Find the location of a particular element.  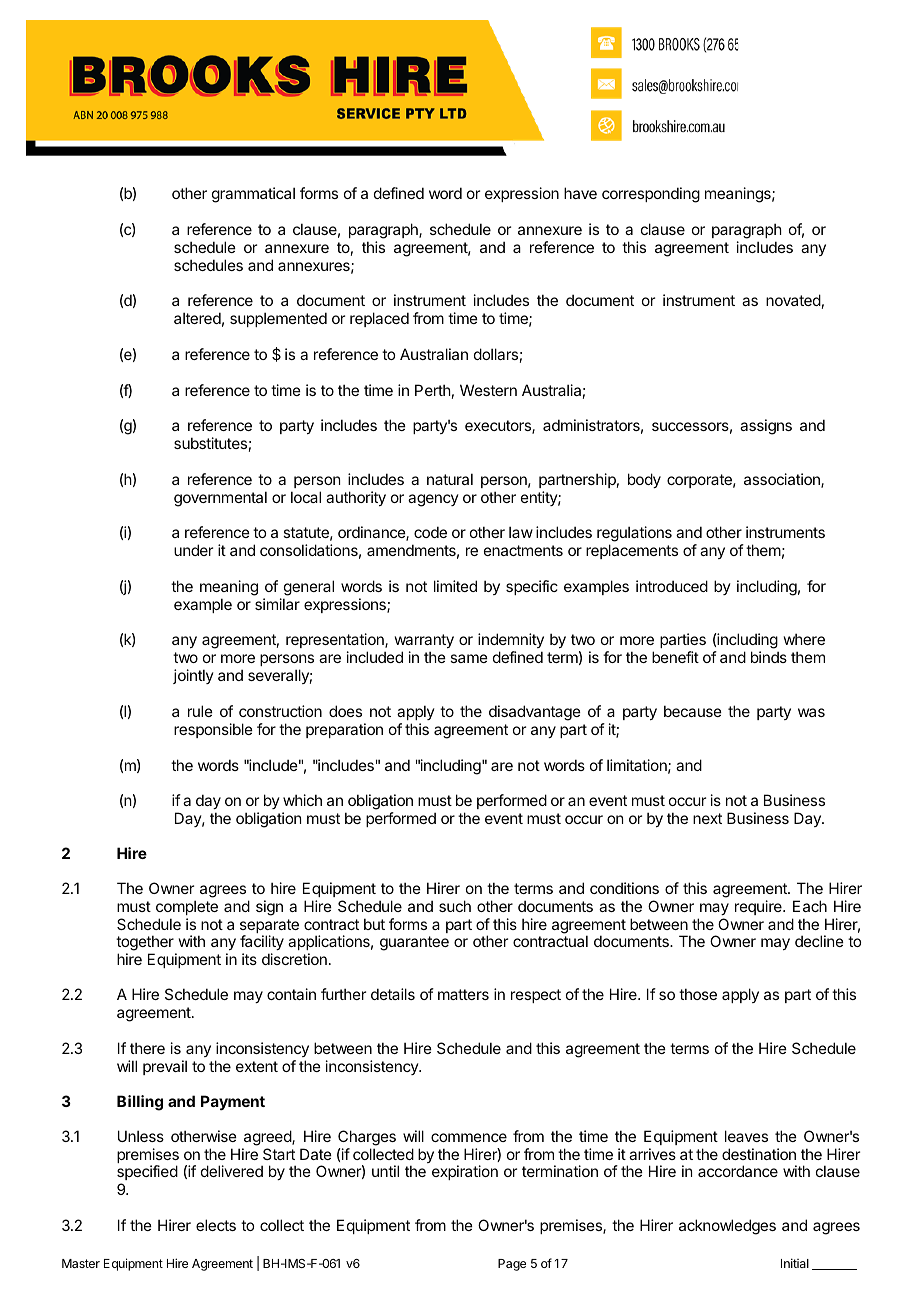

corresponding is located at coordinates (651, 195).
